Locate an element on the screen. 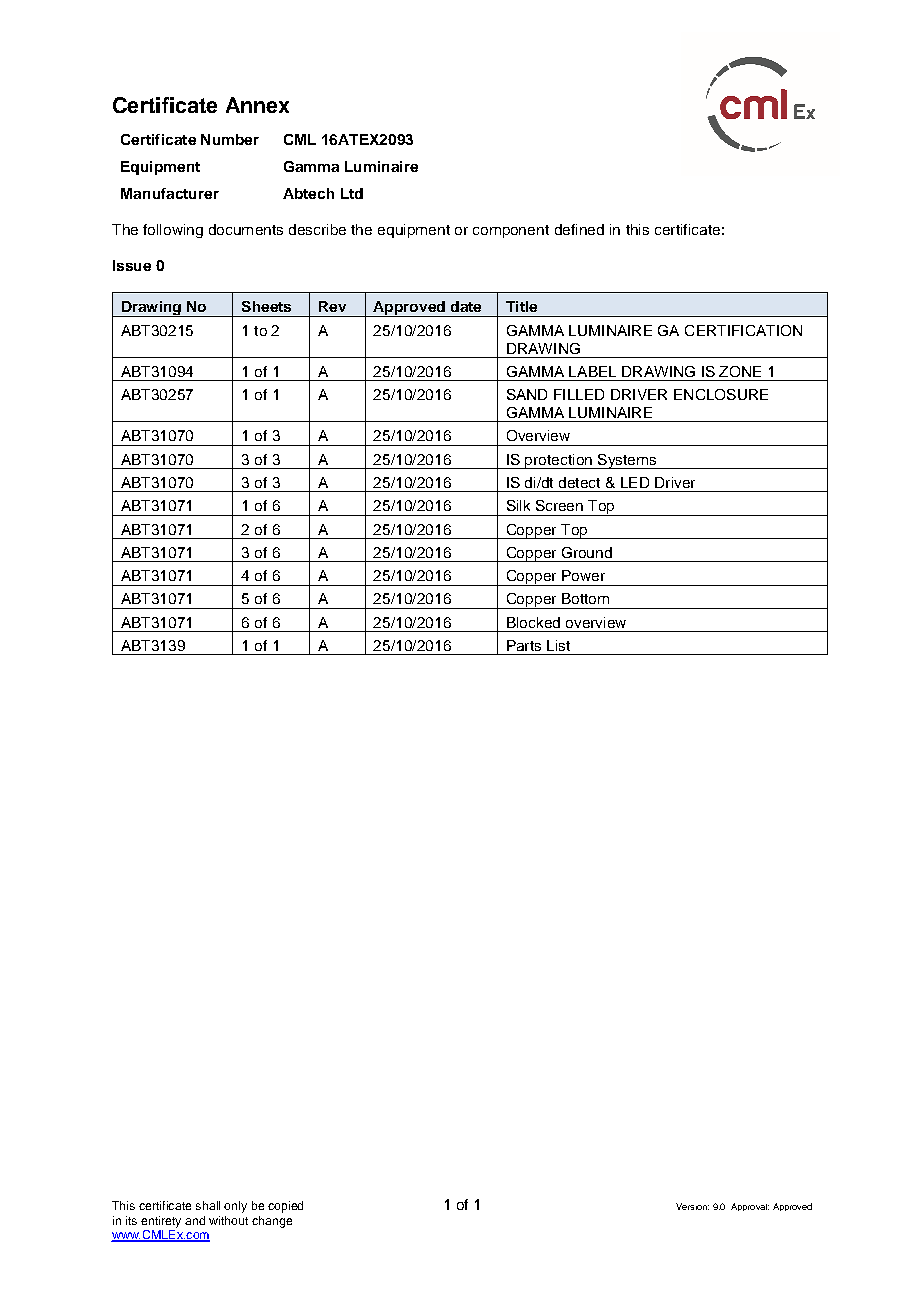  shall is located at coordinates (208, 1205).
